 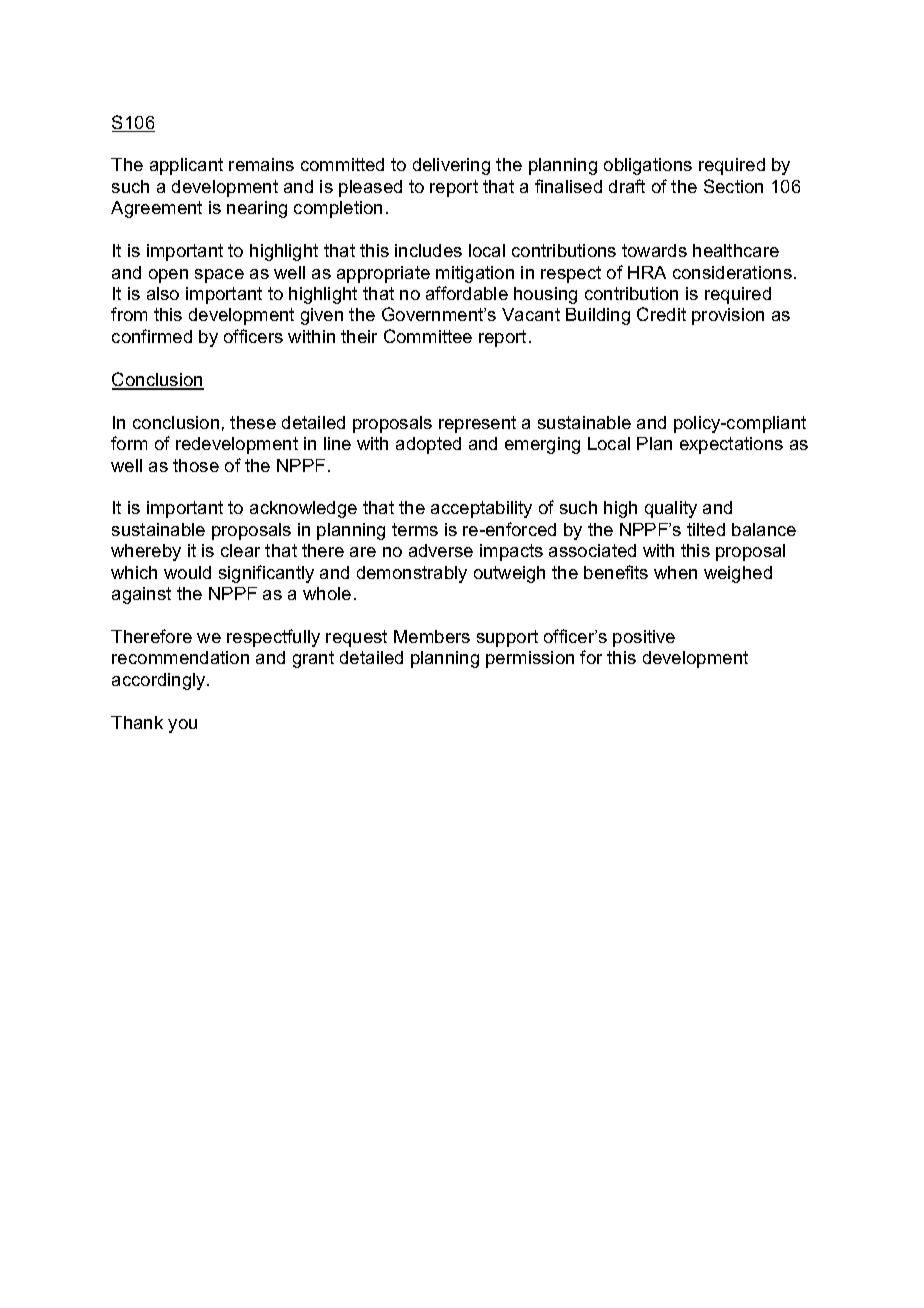 What do you see at coordinates (661, 314) in the screenshot?
I see `Credit` at bounding box center [661, 314].
